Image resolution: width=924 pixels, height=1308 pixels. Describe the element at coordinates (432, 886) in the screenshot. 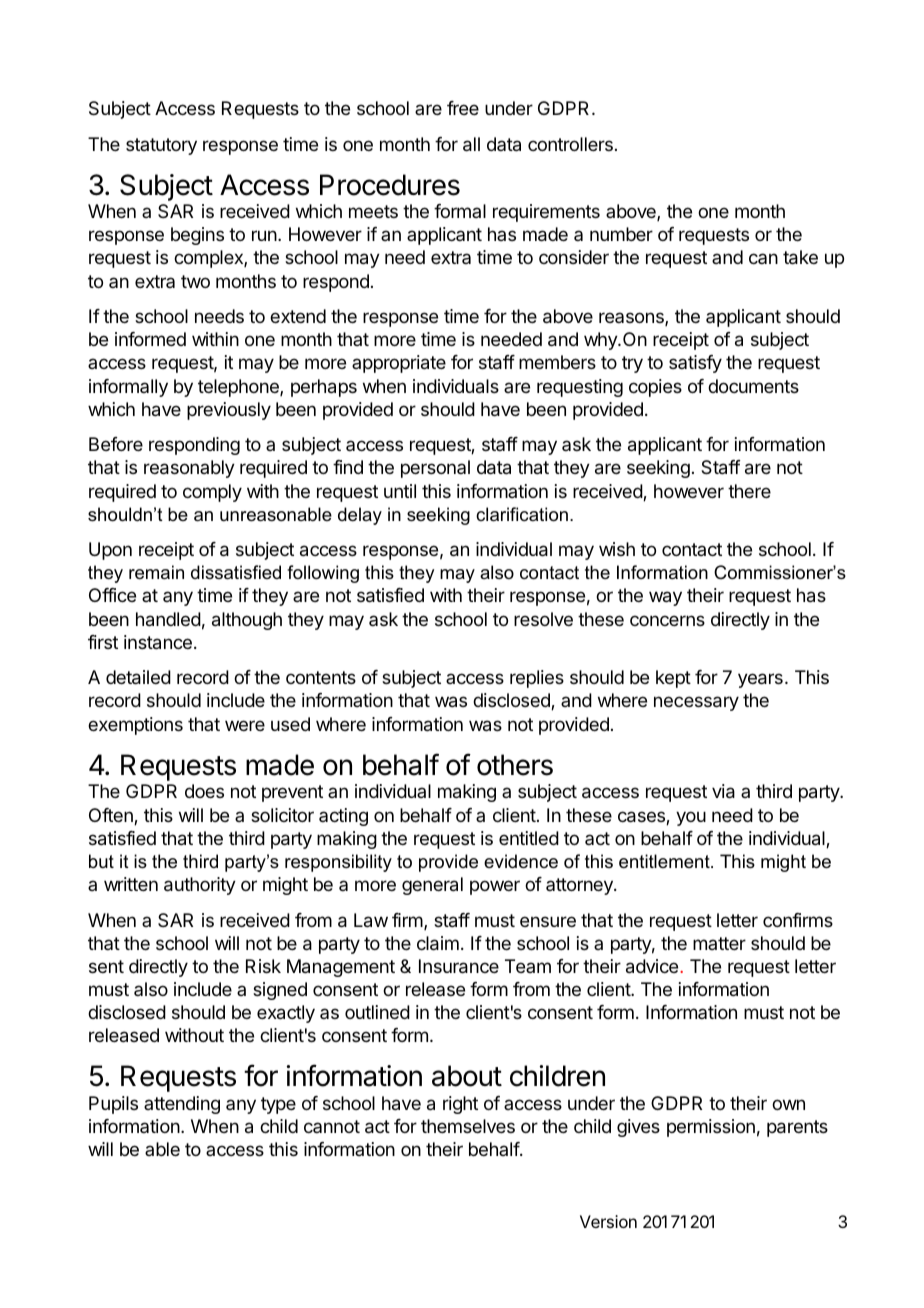

I see `general` at that location.
